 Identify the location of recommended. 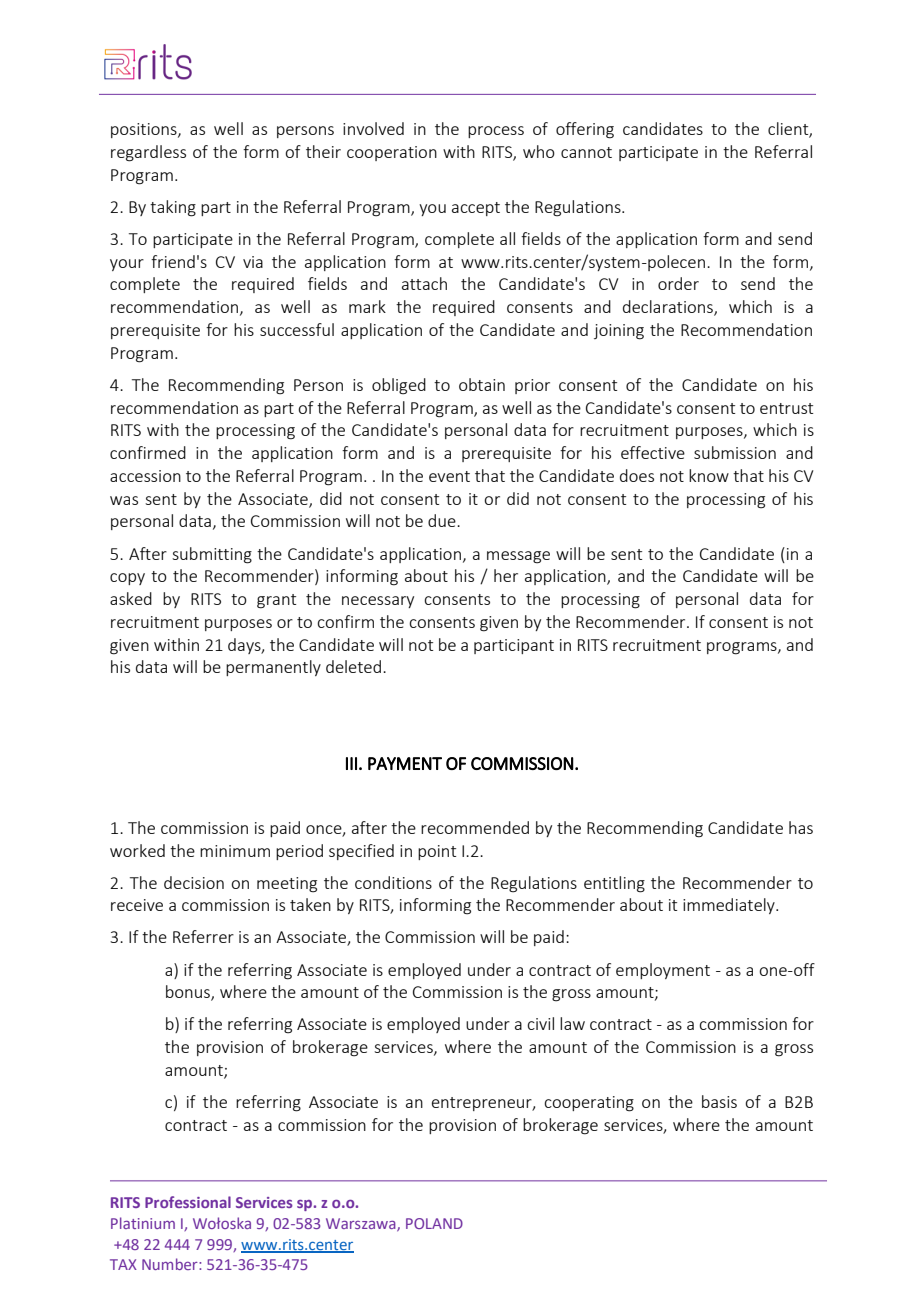
(475, 827).
